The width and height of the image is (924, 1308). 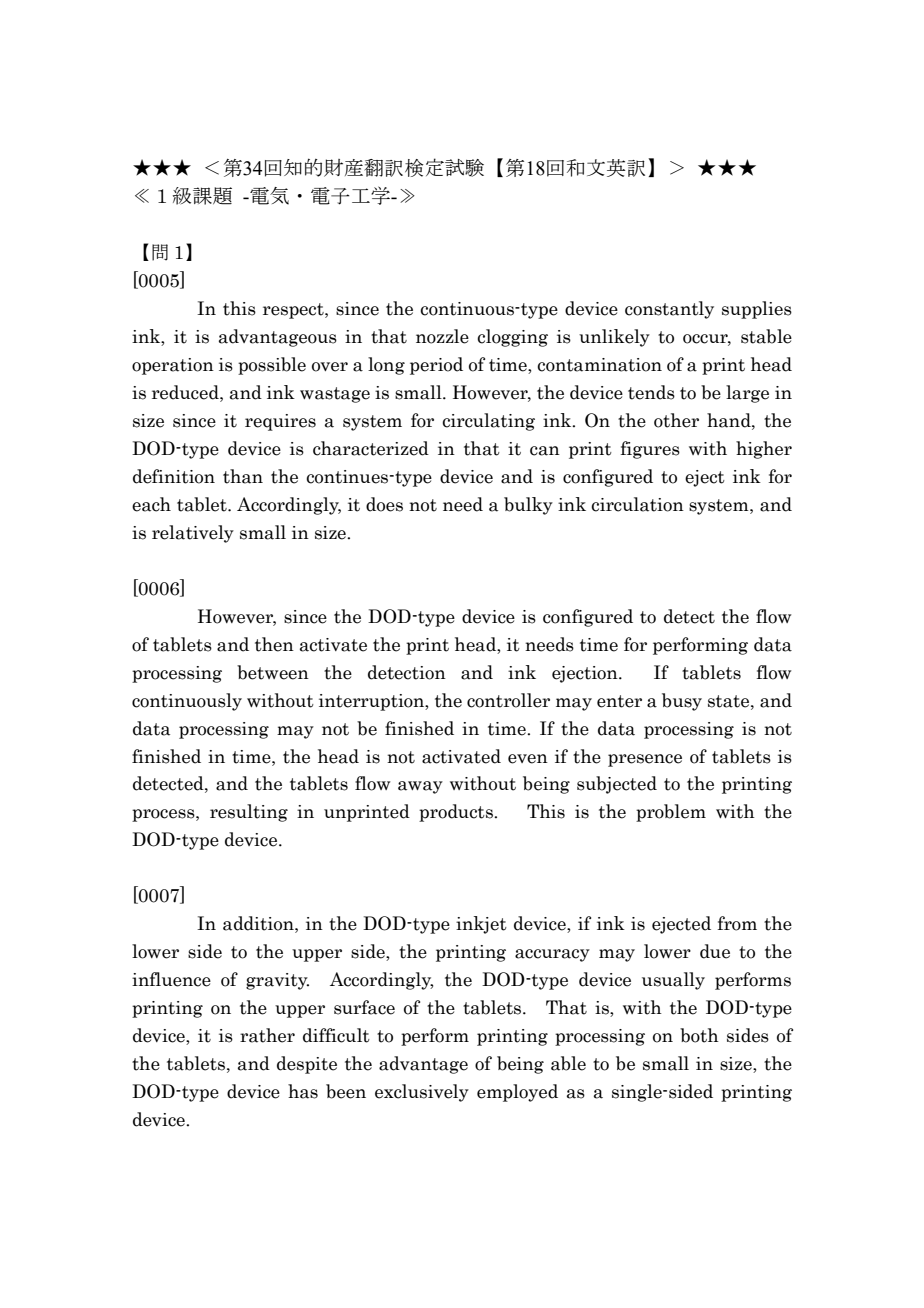 I want to click on both, so click(x=699, y=1035).
